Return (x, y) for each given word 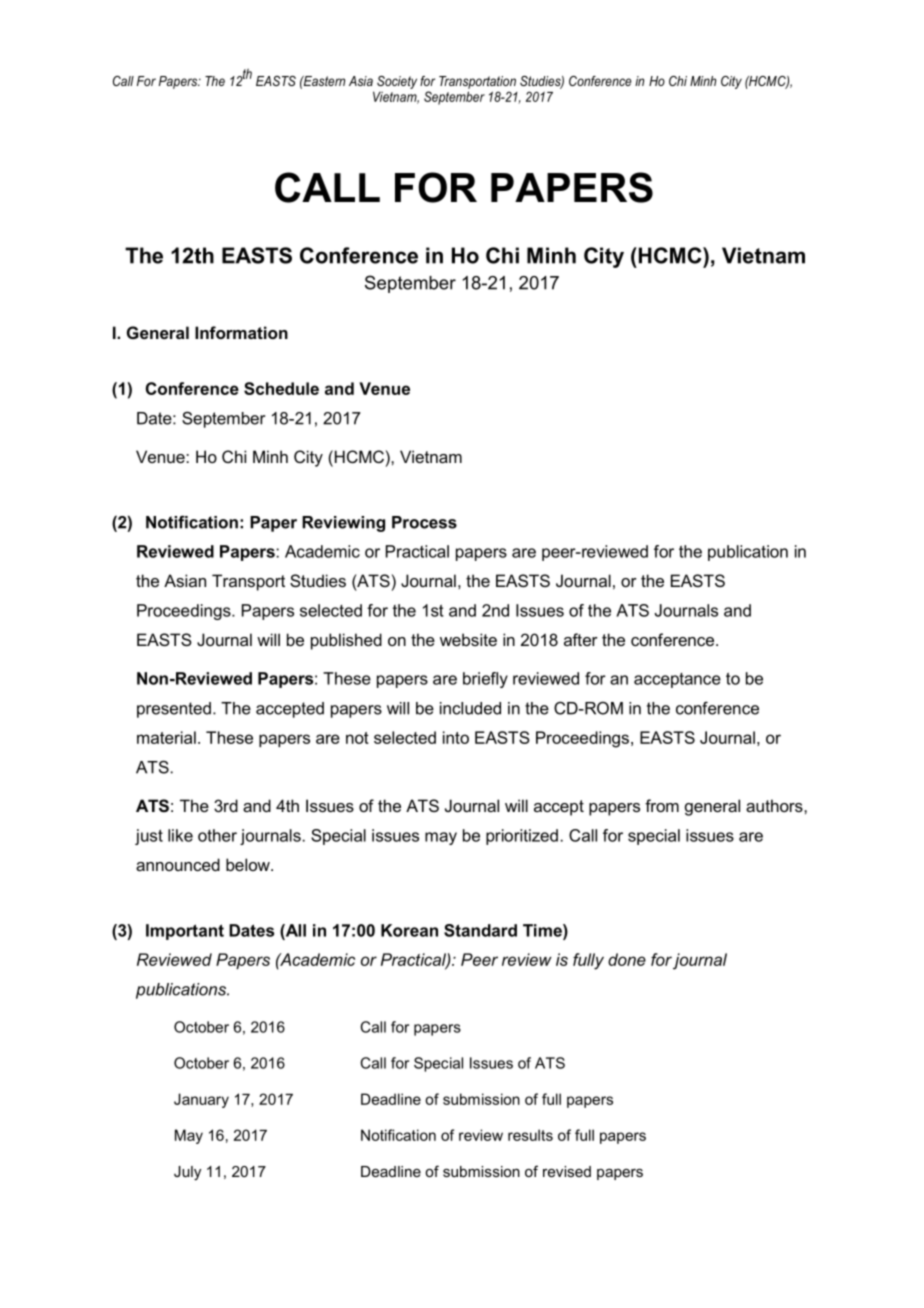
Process (424, 522)
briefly (485, 680)
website (468, 639)
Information (241, 332)
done (627, 959)
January (201, 1100)
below (249, 864)
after (581, 639)
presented (174, 710)
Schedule (281, 388)
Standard (480, 930)
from (662, 805)
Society (397, 82)
